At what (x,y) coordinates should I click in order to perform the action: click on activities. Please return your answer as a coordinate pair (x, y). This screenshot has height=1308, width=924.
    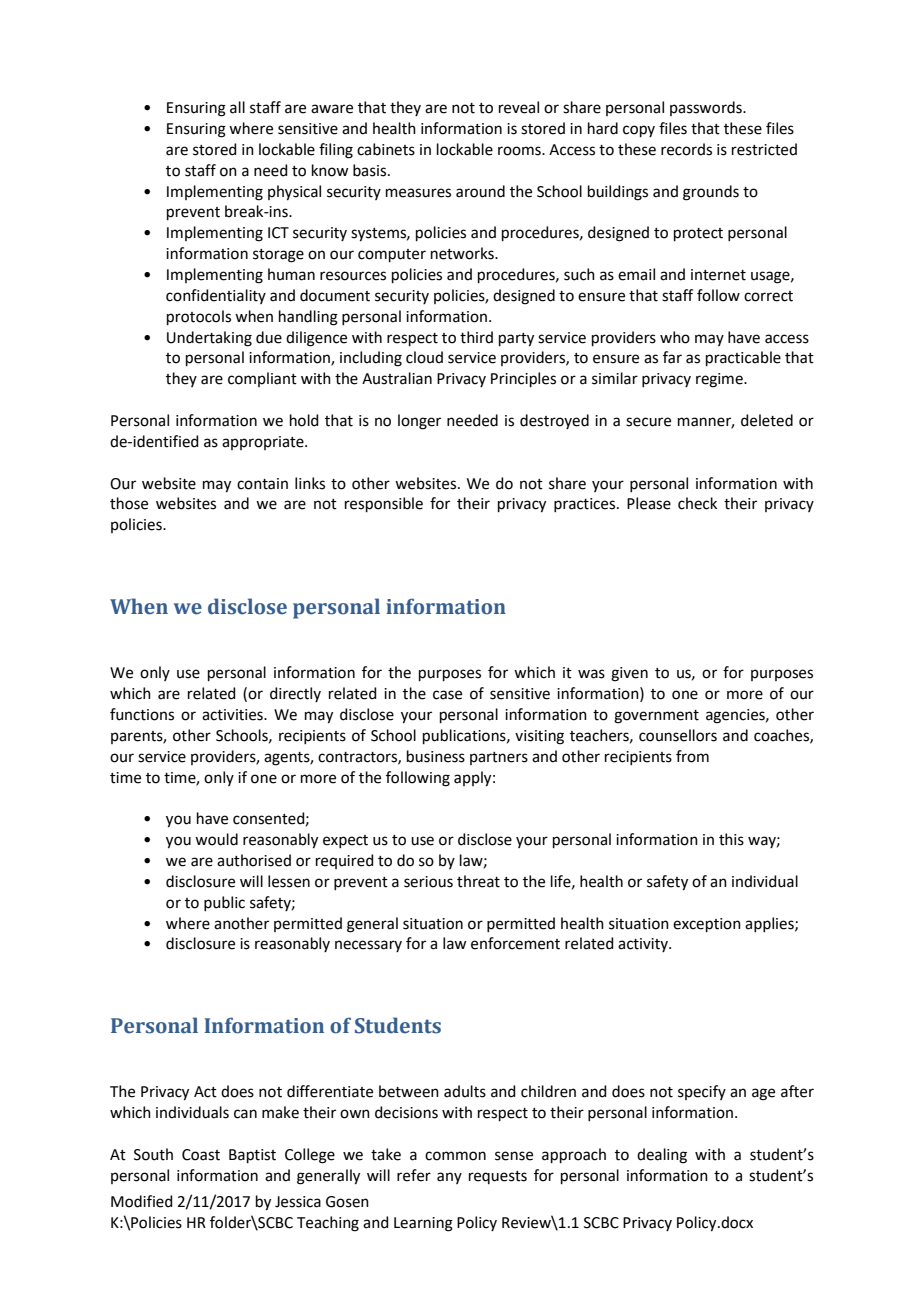
    Looking at the image, I should click on (233, 715).
